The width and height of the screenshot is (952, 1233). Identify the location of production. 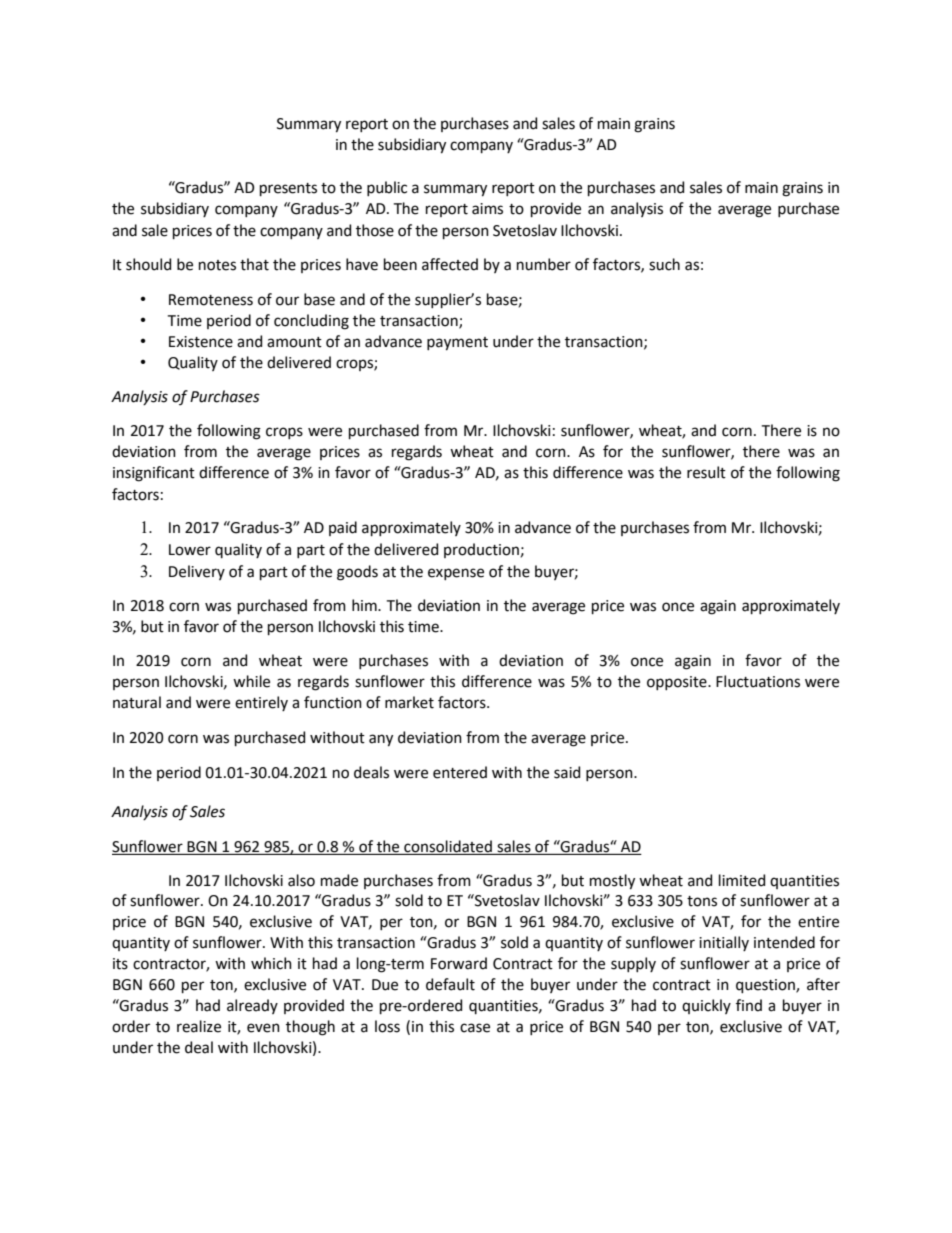
(481, 550).
